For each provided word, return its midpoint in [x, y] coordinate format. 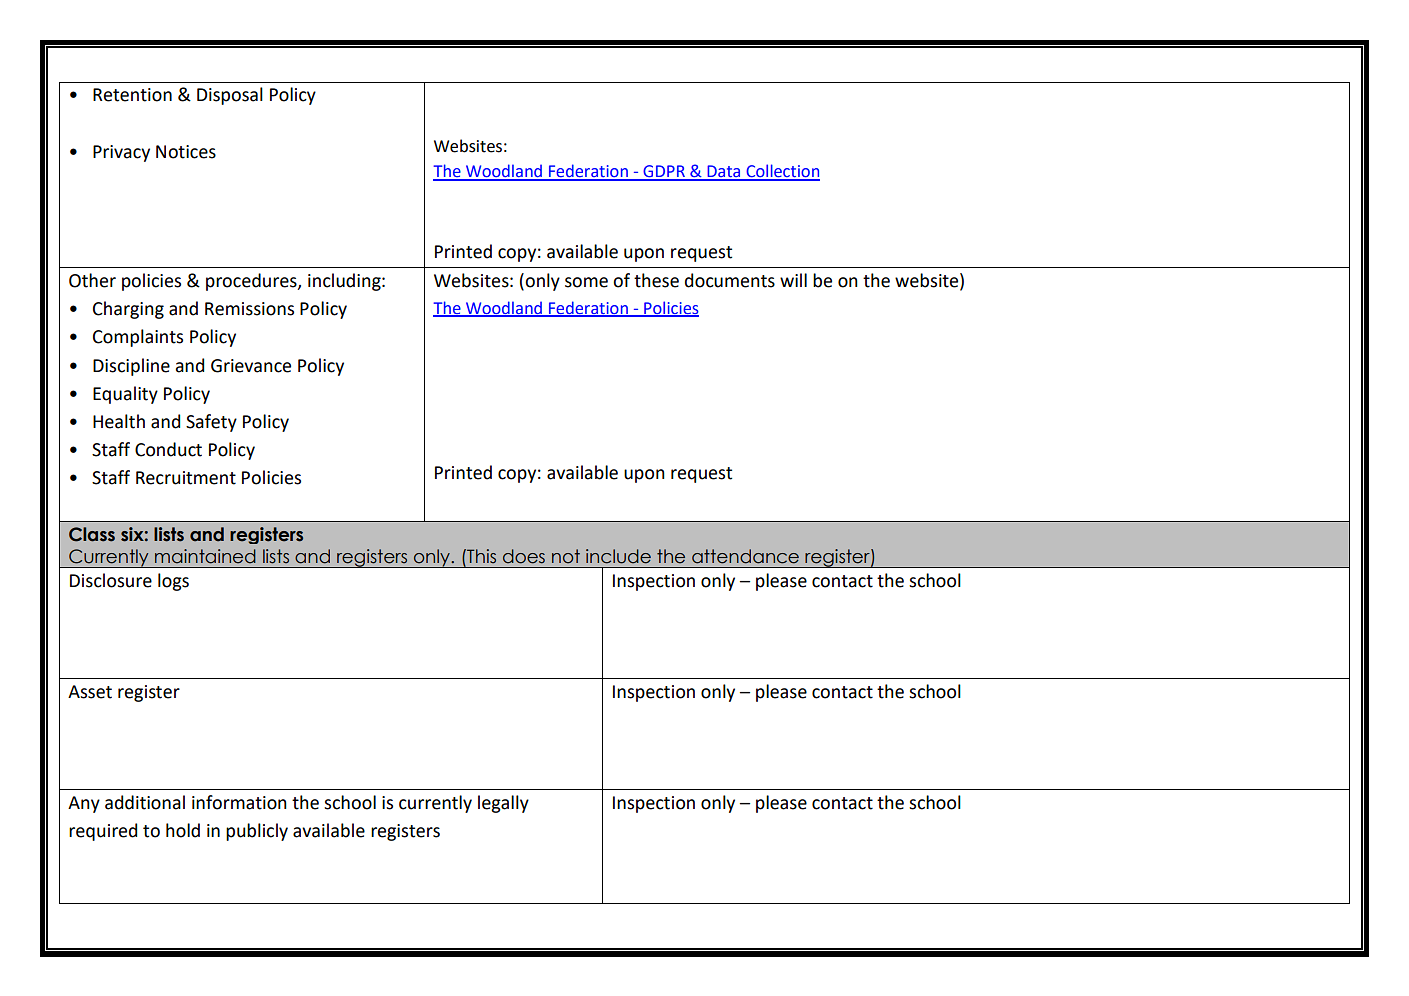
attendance [745, 556]
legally [503, 804]
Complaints [138, 338]
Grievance [251, 366]
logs [173, 582]
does [524, 556]
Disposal [230, 96]
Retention [132, 95]
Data [724, 172]
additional [145, 802]
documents [730, 280]
